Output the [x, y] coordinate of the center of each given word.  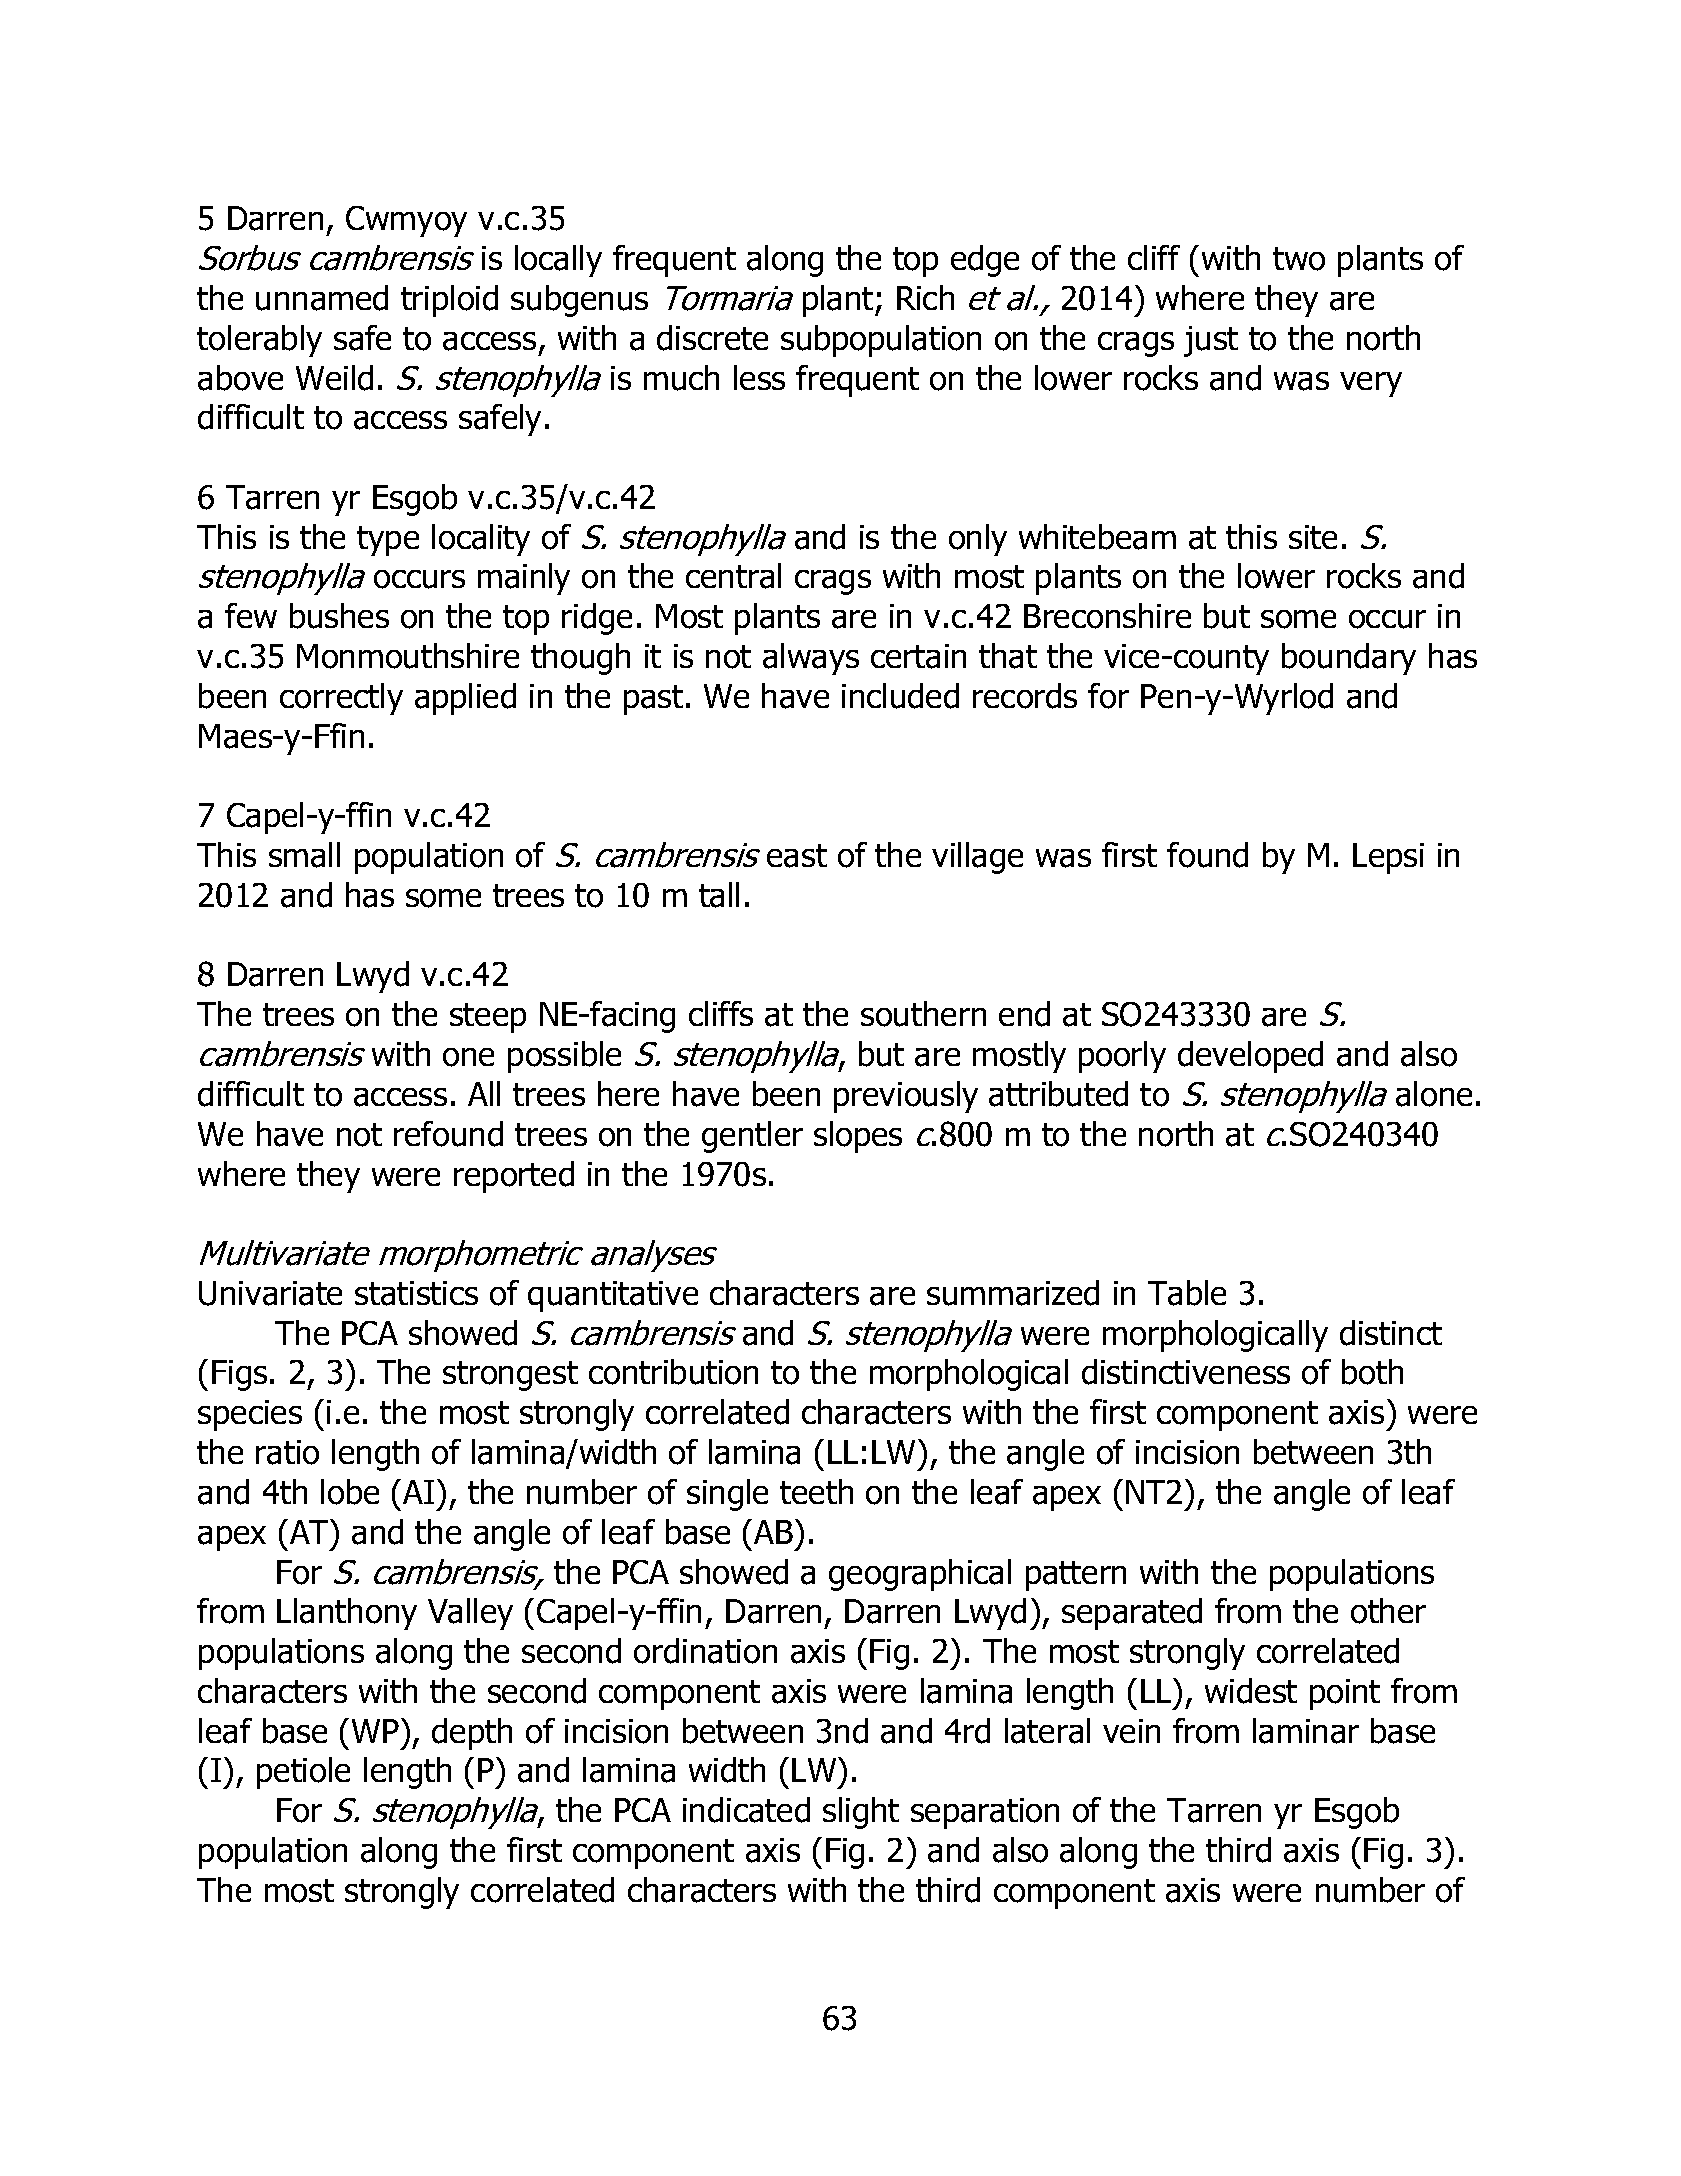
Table [1187, 1293]
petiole [303, 1773]
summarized [1013, 1293]
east [797, 856]
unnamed [322, 298]
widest [1251, 1691]
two [1299, 259]
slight [861, 1813]
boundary [1349, 659]
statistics [416, 1293]
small [304, 855]
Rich [925, 297]
